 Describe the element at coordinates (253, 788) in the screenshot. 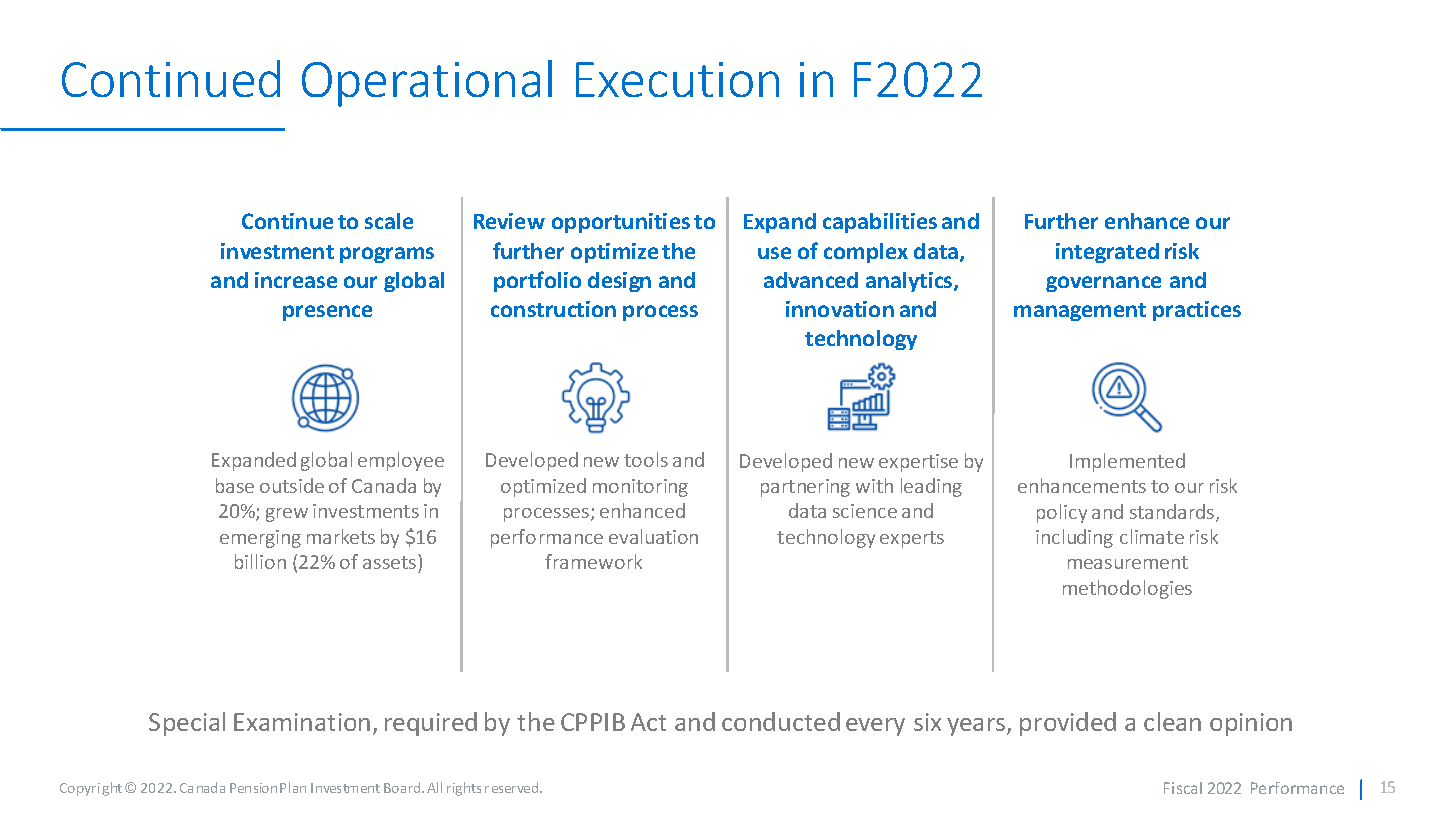

I see `Pension` at that location.
